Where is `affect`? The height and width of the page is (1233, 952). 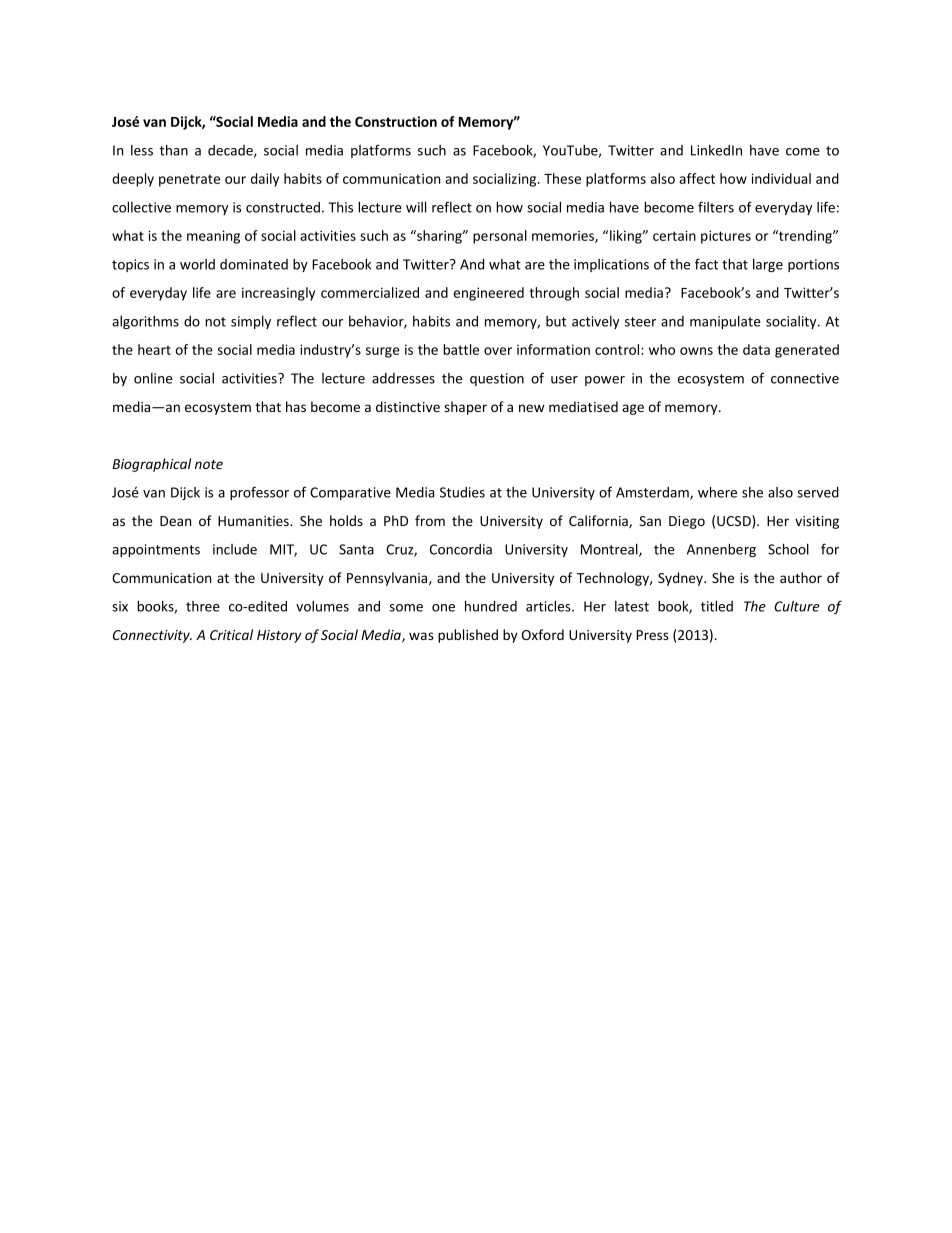 affect is located at coordinates (697, 178).
